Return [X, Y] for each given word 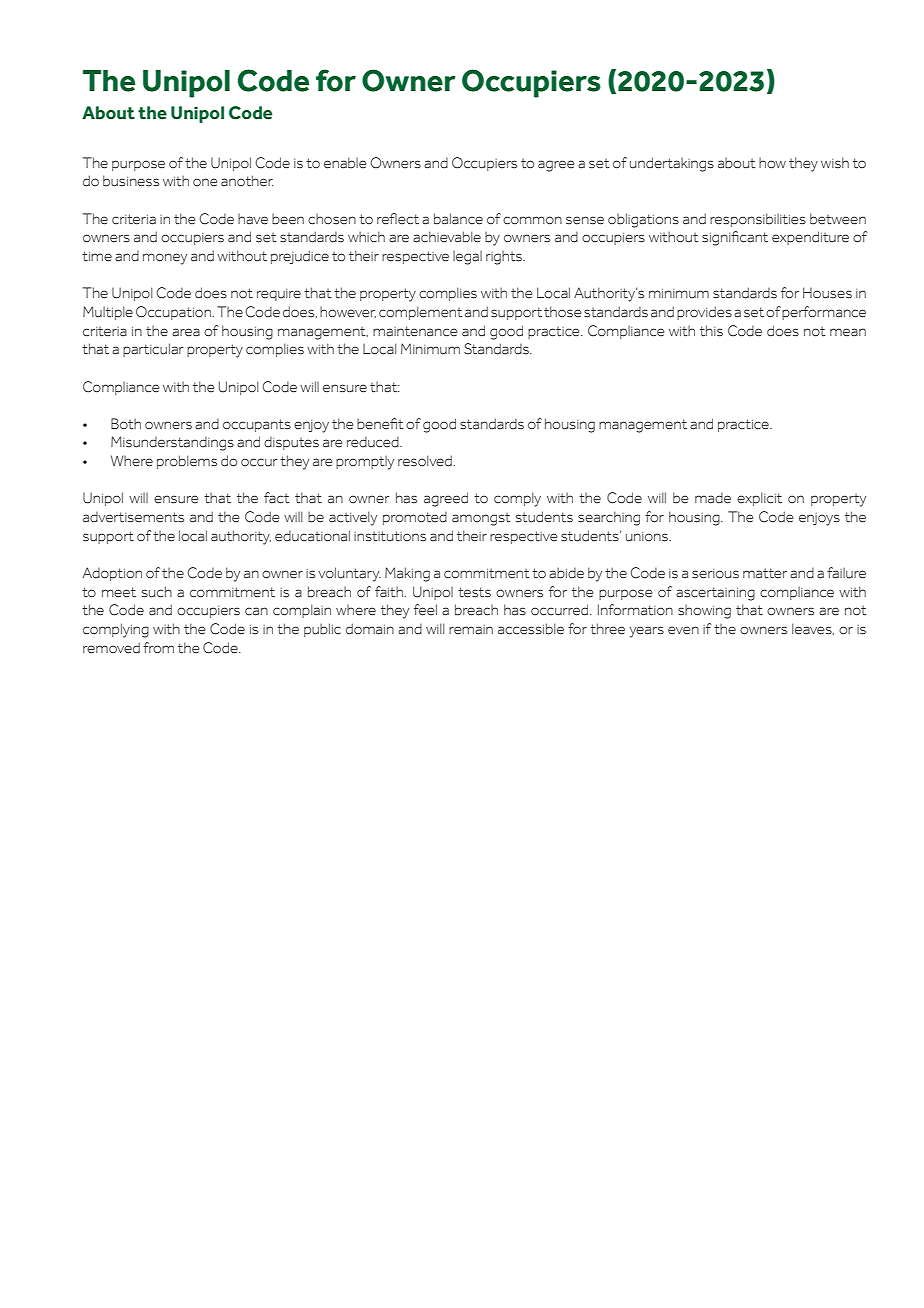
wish [835, 163]
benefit [380, 424]
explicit [759, 499]
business [131, 181]
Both [126, 424]
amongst [481, 519]
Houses [827, 293]
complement [421, 313]
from [158, 648]
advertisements [133, 517]
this [711, 331]
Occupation [173, 313]
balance [458, 219]
